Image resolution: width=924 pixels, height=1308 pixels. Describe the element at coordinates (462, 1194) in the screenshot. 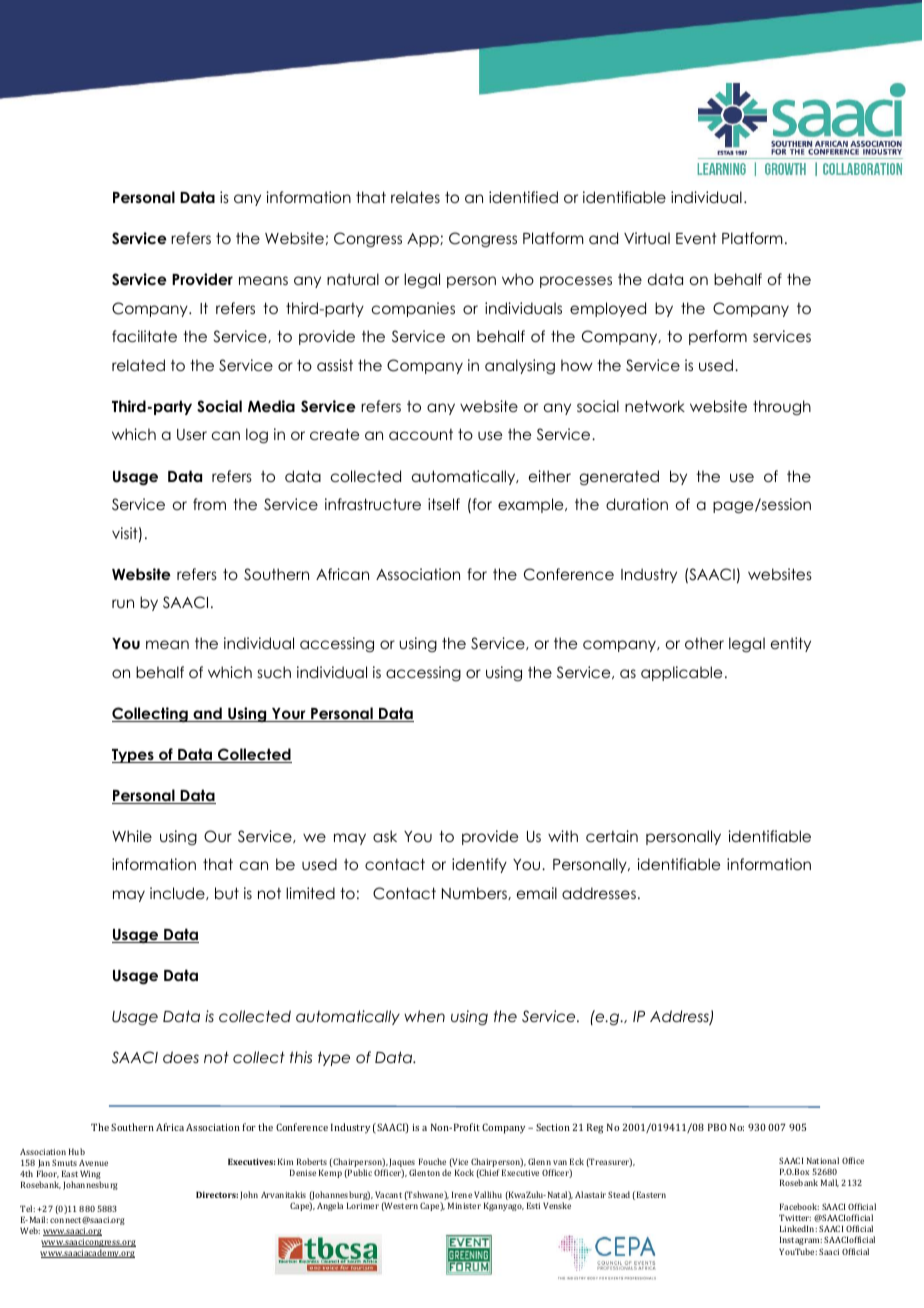

I see `Irene` at that location.
